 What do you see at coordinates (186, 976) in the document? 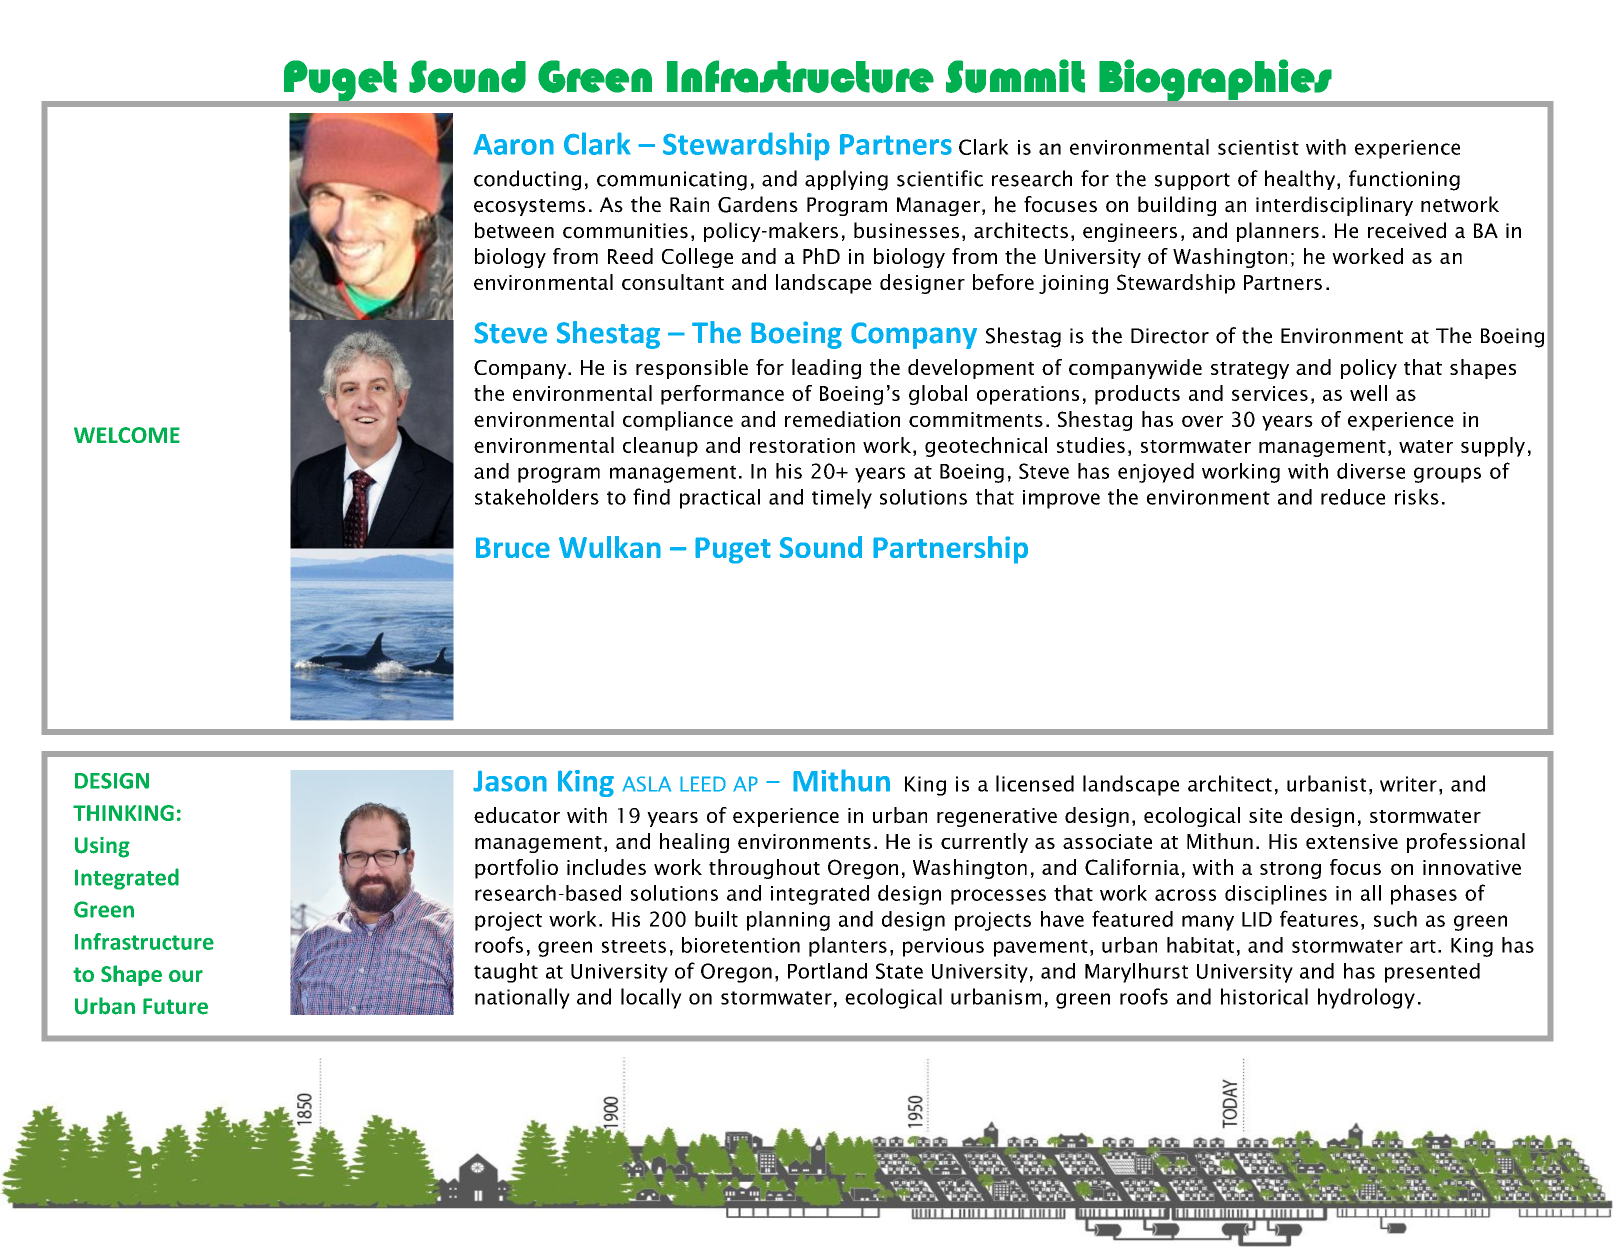
I see `our` at bounding box center [186, 976].
